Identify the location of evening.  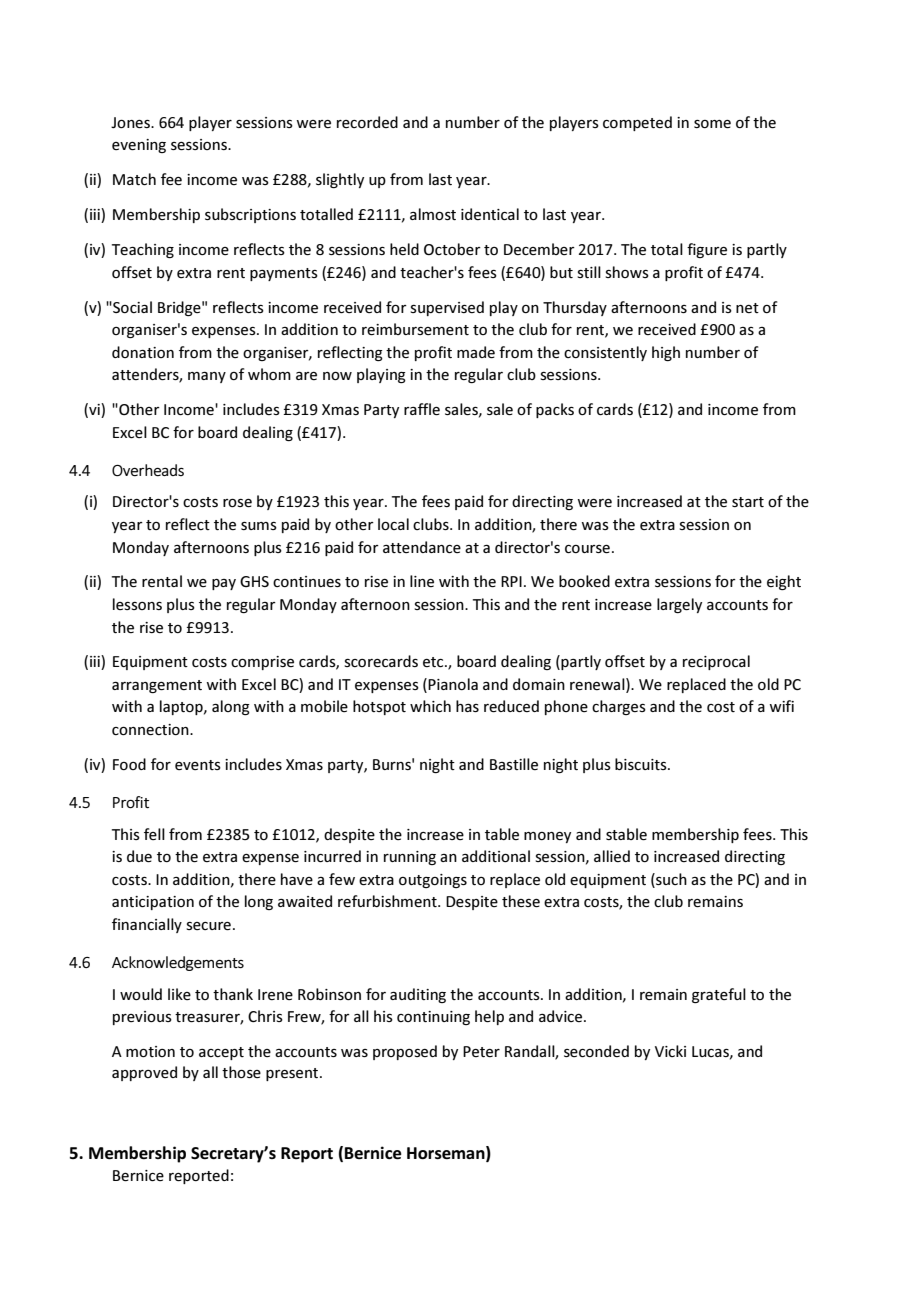
(139, 146).
